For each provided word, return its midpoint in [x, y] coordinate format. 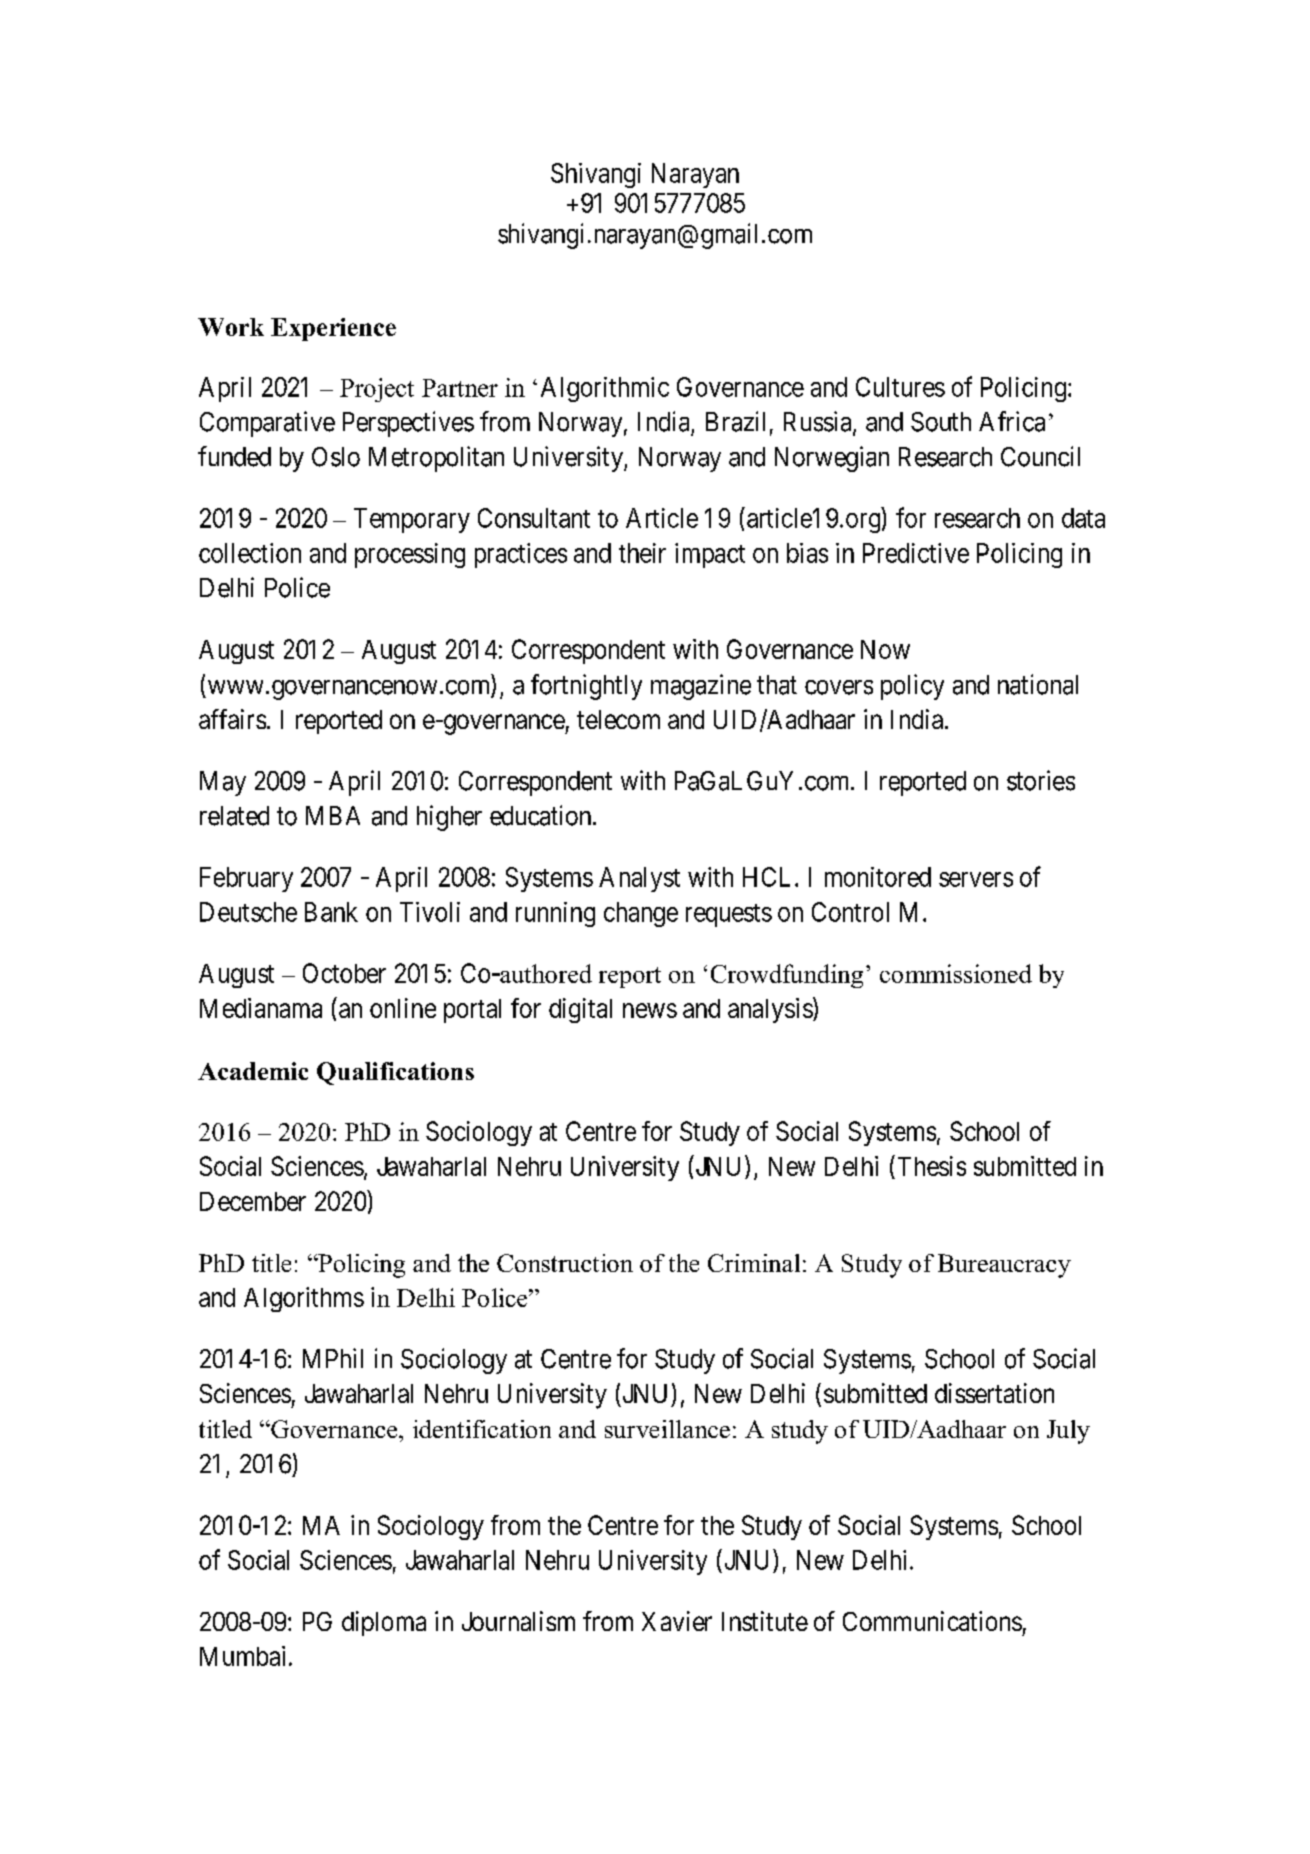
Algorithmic [605, 389]
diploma [384, 1623]
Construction [565, 1263]
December [253, 1201]
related [234, 816]
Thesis [932, 1166]
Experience [333, 329]
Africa [1012, 421]
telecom [618, 719]
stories [1041, 780]
